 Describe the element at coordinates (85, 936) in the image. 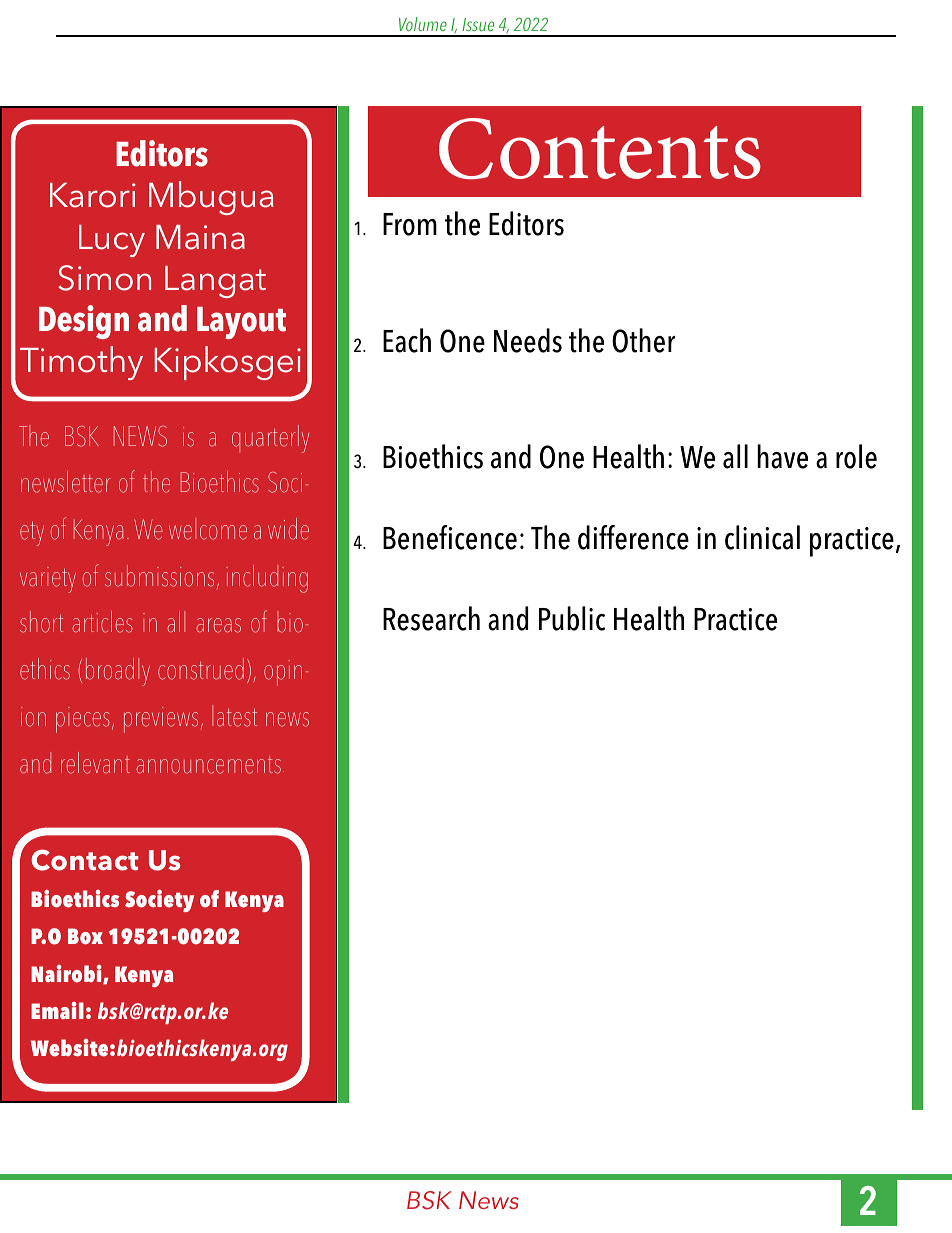

I see `Box` at that location.
